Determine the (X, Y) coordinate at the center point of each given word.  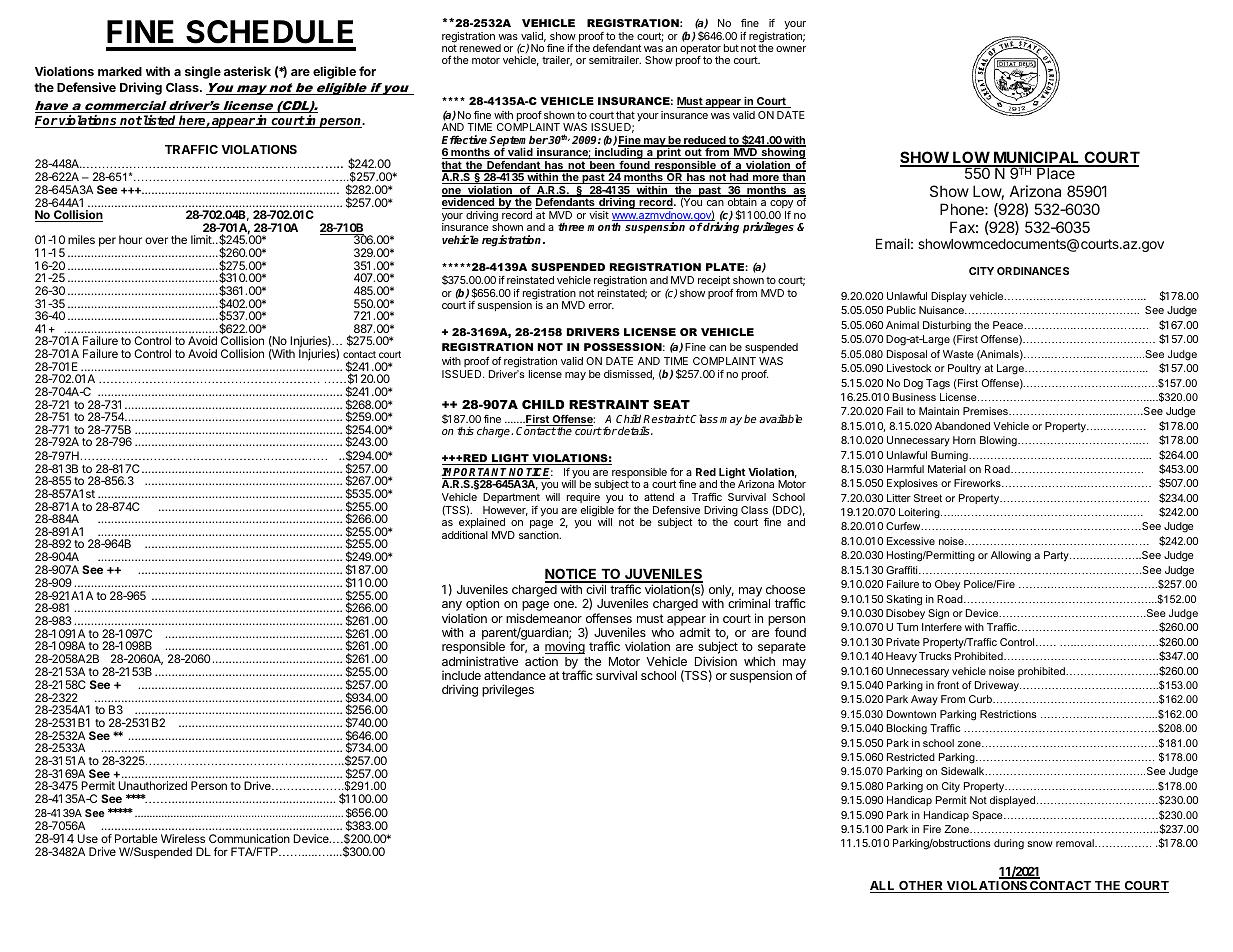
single (203, 72)
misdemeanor (544, 618)
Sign (938, 614)
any (452, 607)
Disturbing (947, 326)
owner (791, 49)
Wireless (183, 838)
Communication (249, 838)
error (601, 306)
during (1009, 844)
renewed (480, 48)
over (156, 240)
